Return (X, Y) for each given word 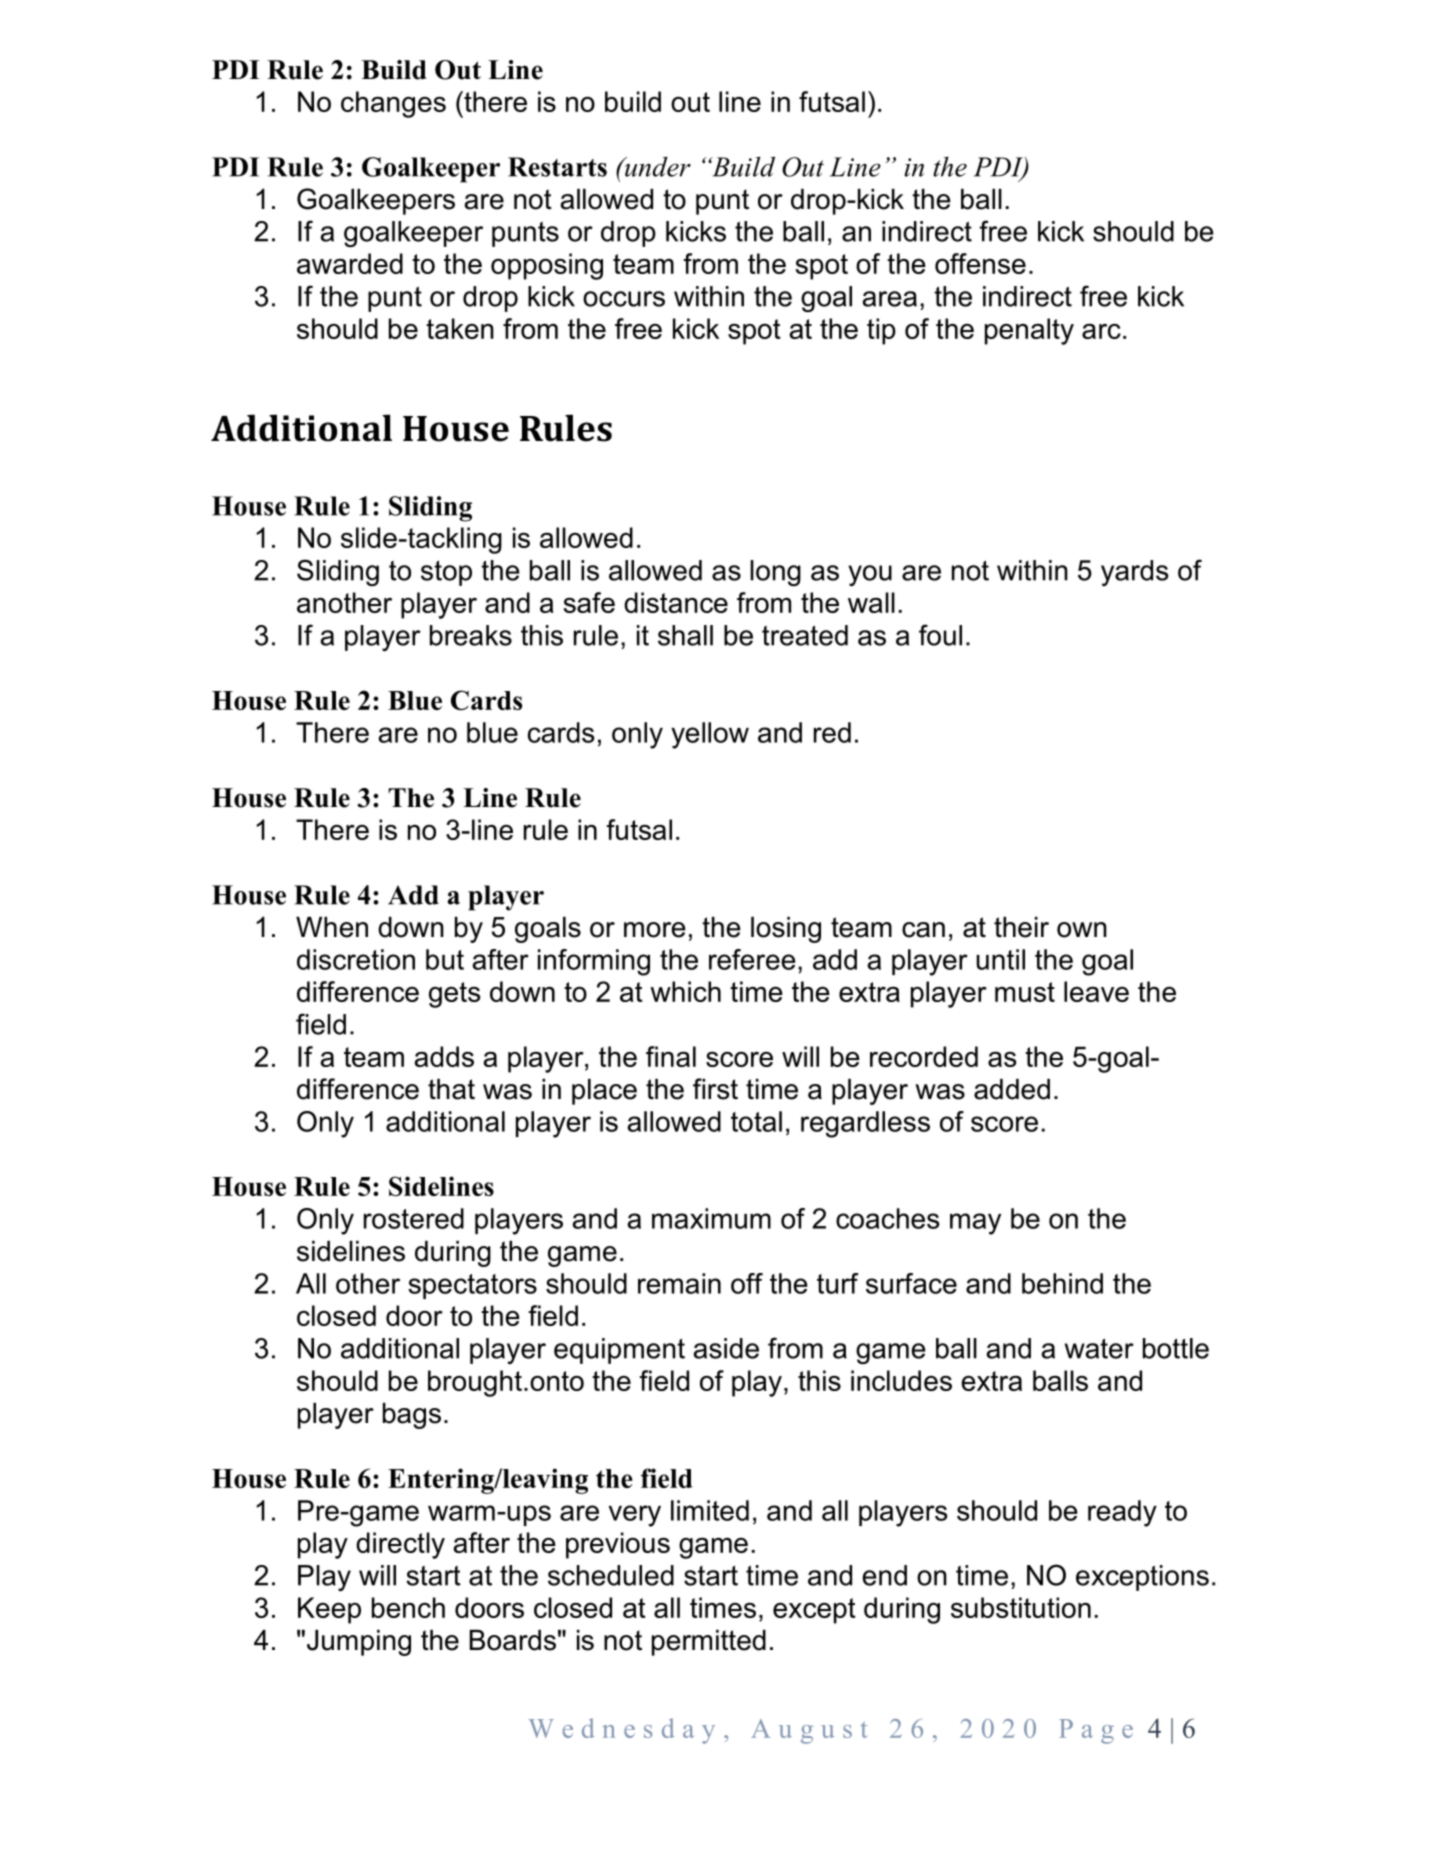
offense (980, 263)
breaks (471, 635)
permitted (709, 1643)
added (1012, 1089)
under (656, 167)
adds (444, 1056)
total (756, 1121)
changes (393, 104)
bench (408, 1607)
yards (1134, 573)
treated (805, 635)
